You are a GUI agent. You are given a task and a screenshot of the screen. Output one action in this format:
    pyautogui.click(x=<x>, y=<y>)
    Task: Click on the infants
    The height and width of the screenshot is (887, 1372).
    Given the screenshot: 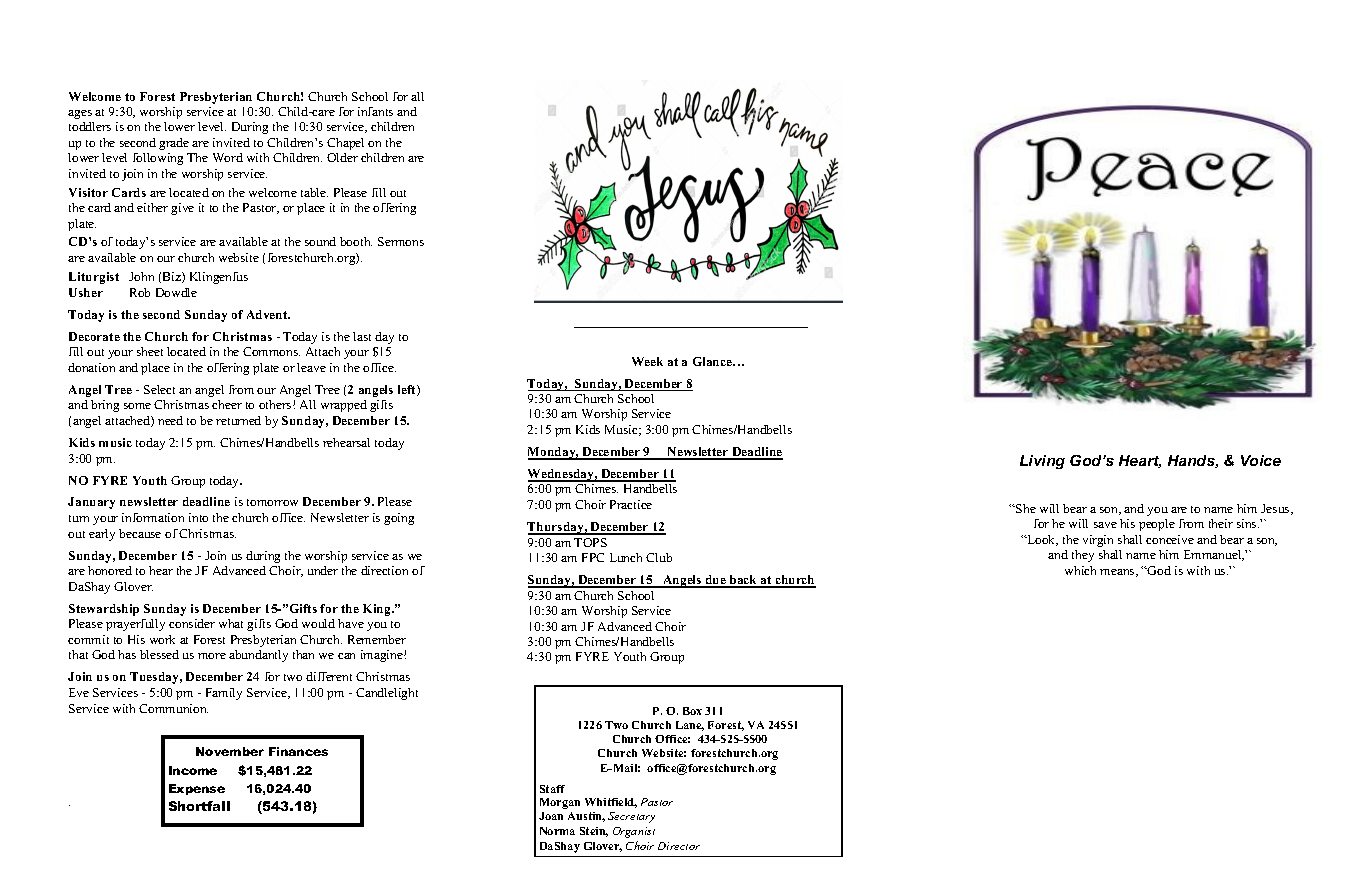 What is the action you would take?
    pyautogui.click(x=375, y=111)
